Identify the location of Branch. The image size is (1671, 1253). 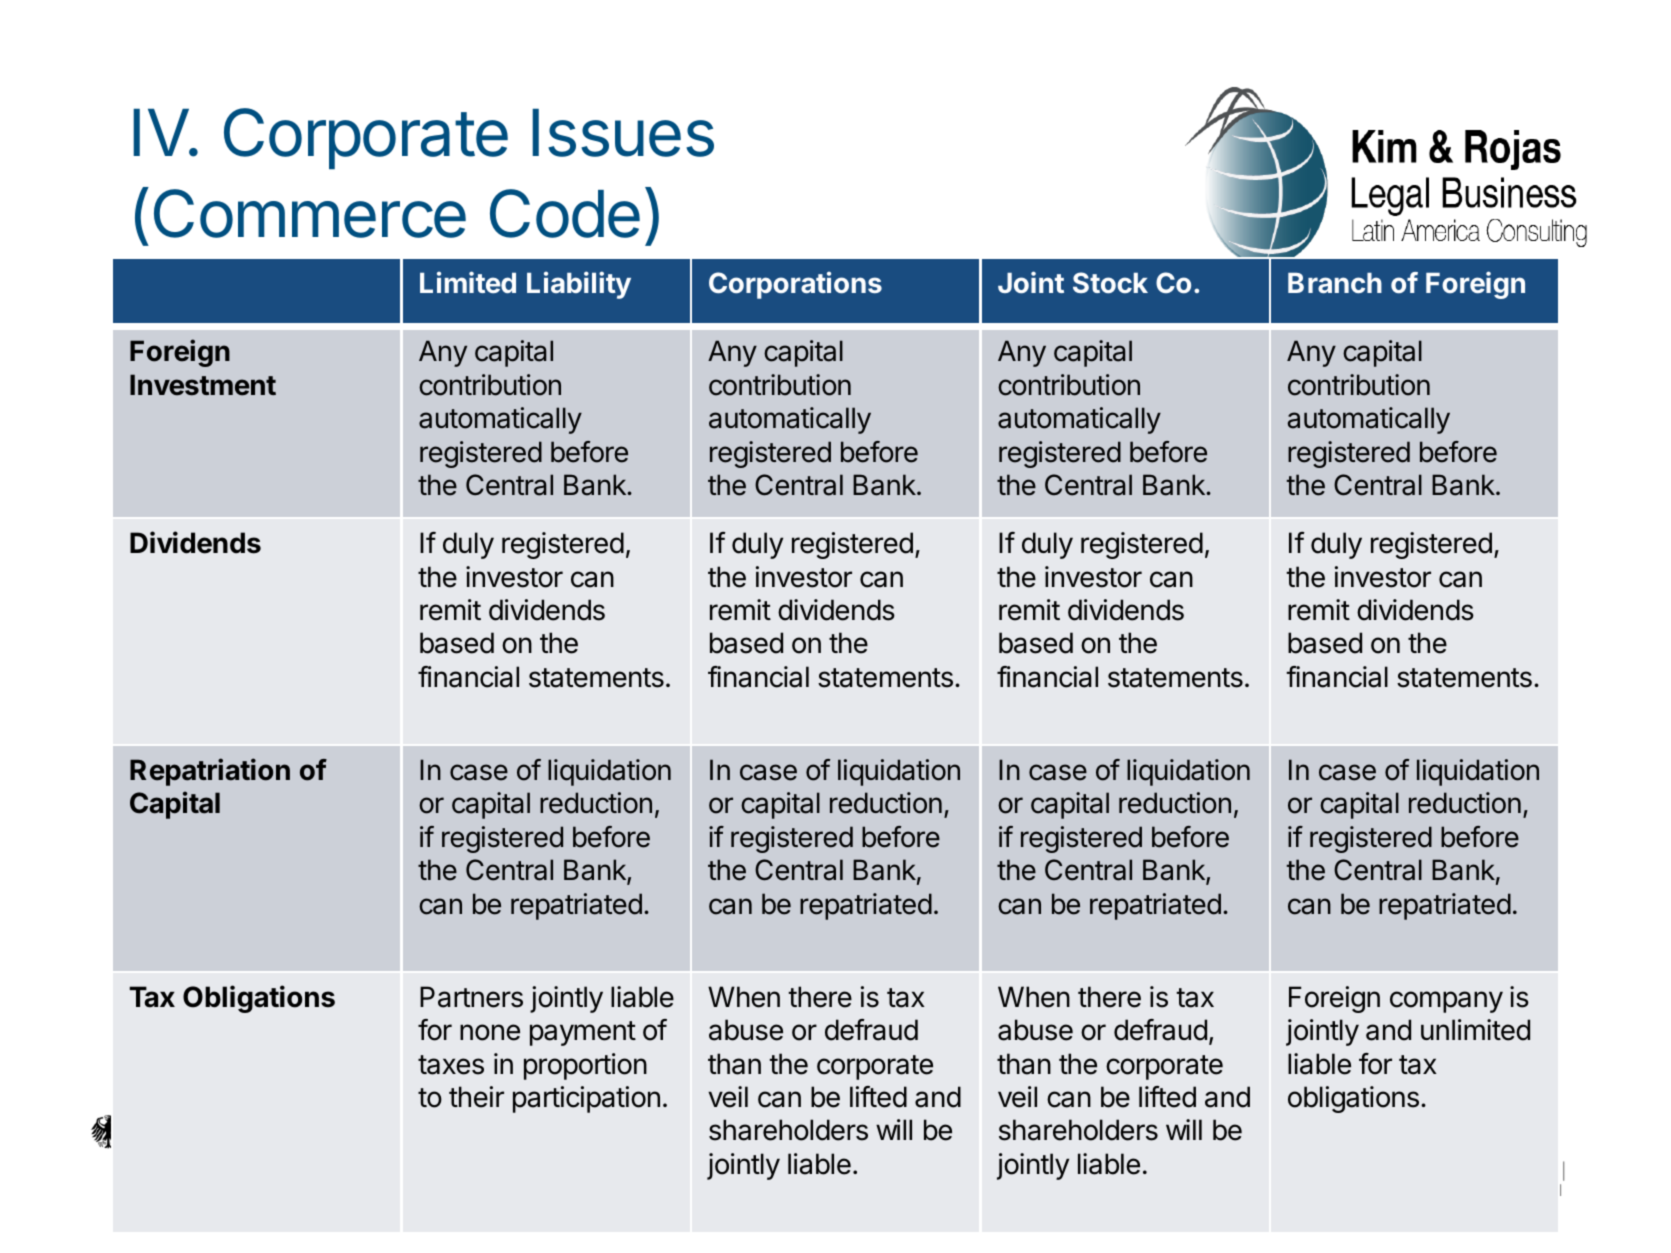
(1335, 283).
